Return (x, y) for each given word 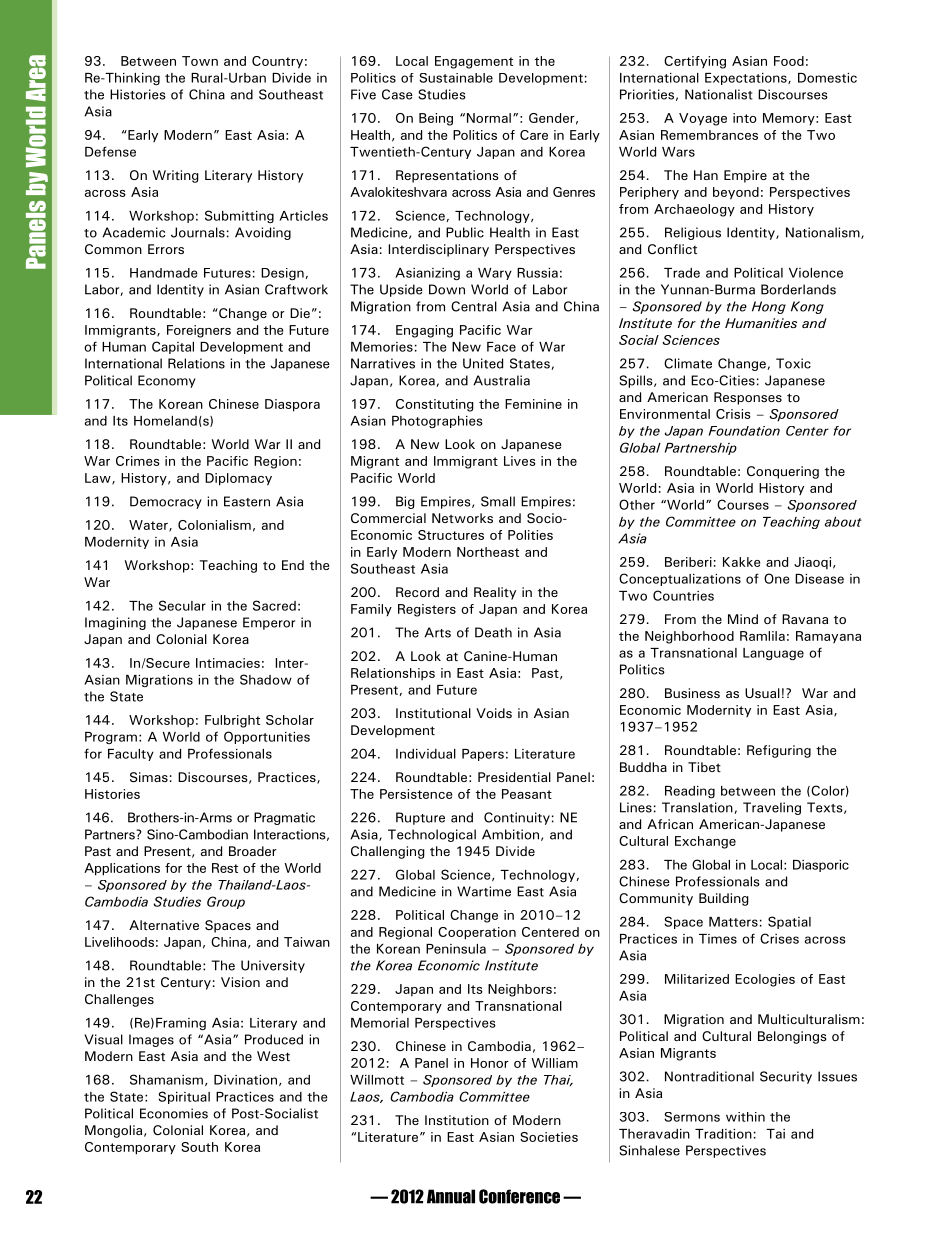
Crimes (138, 461)
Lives (520, 461)
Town (200, 61)
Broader (253, 851)
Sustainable (456, 78)
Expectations (747, 79)
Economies (174, 1113)
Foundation (744, 431)
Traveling (772, 808)
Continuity (517, 818)
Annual (451, 1196)
